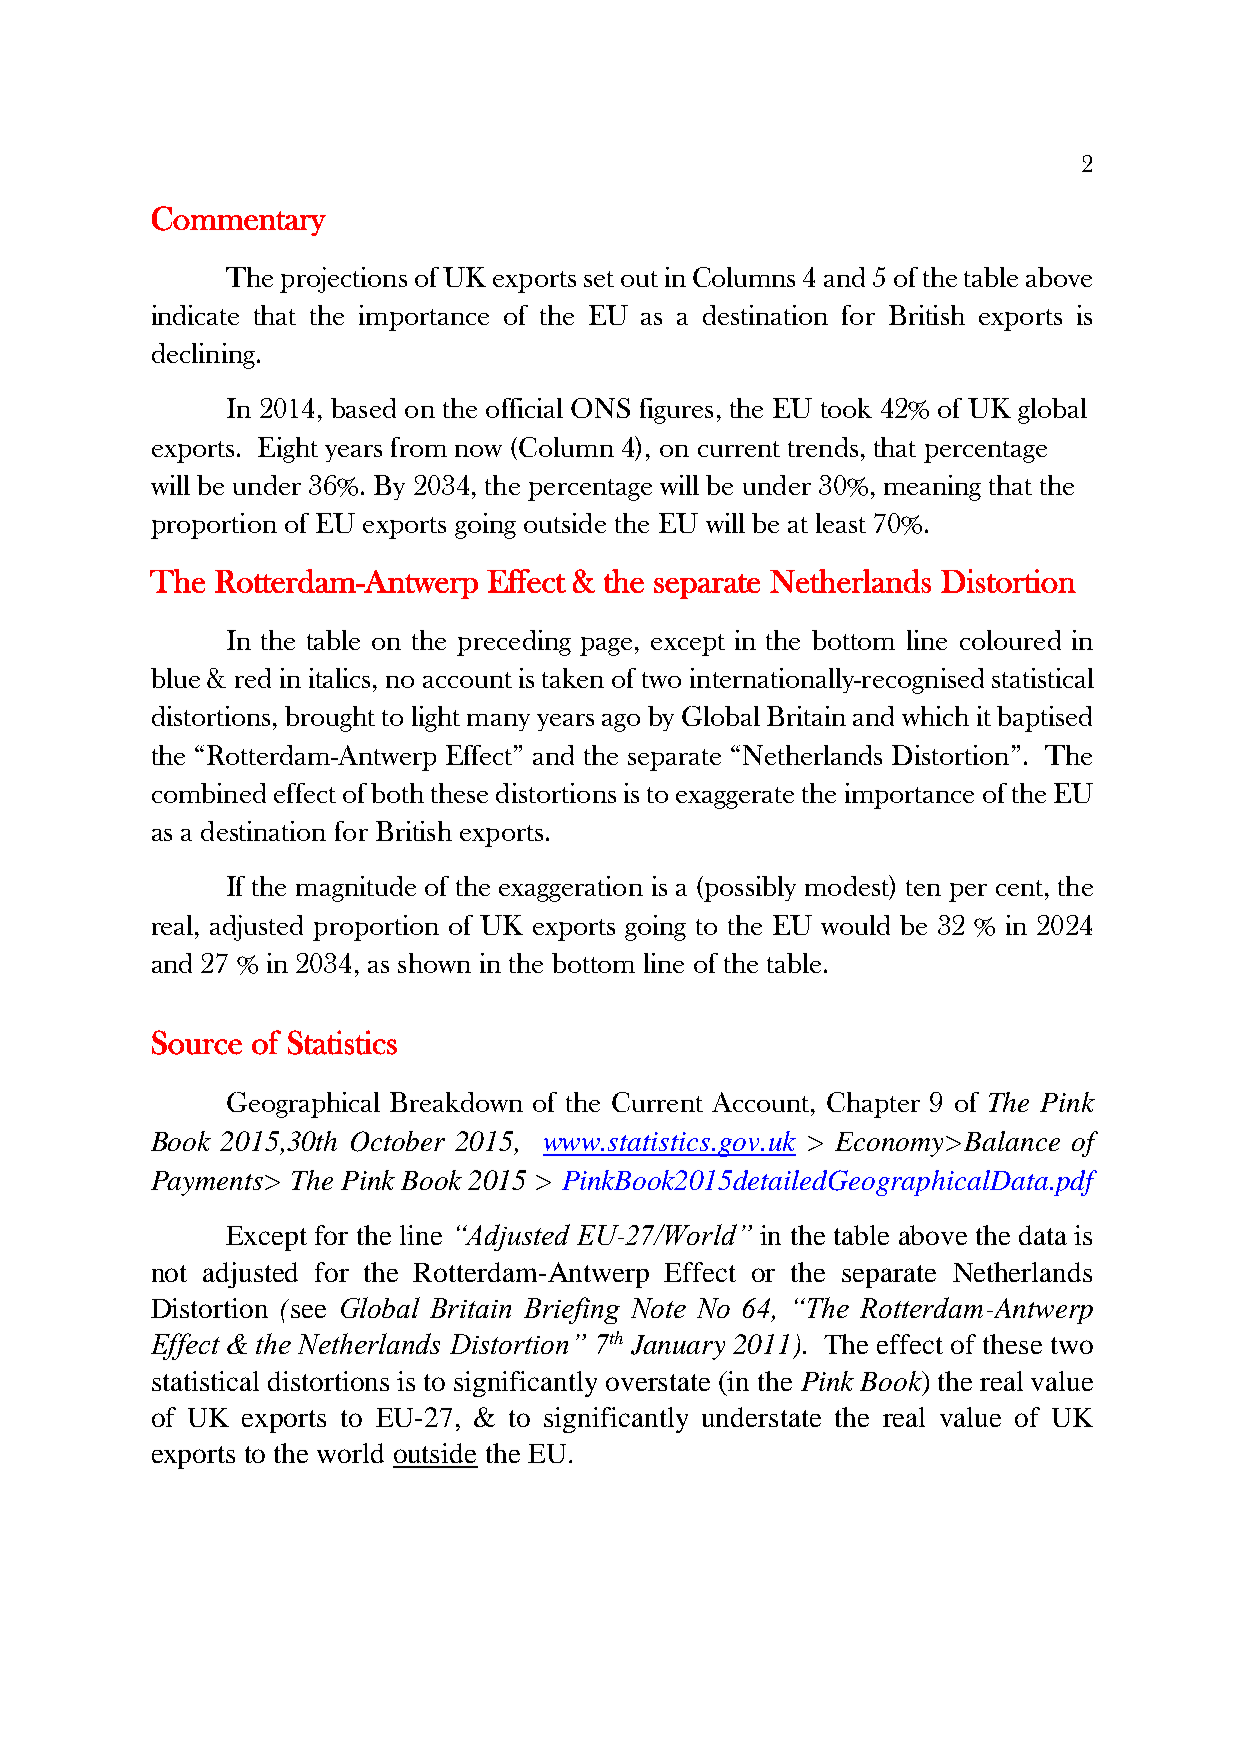 The height and width of the screenshot is (1760, 1244). Describe the element at coordinates (621, 723) in the screenshot. I see `ago` at that location.
